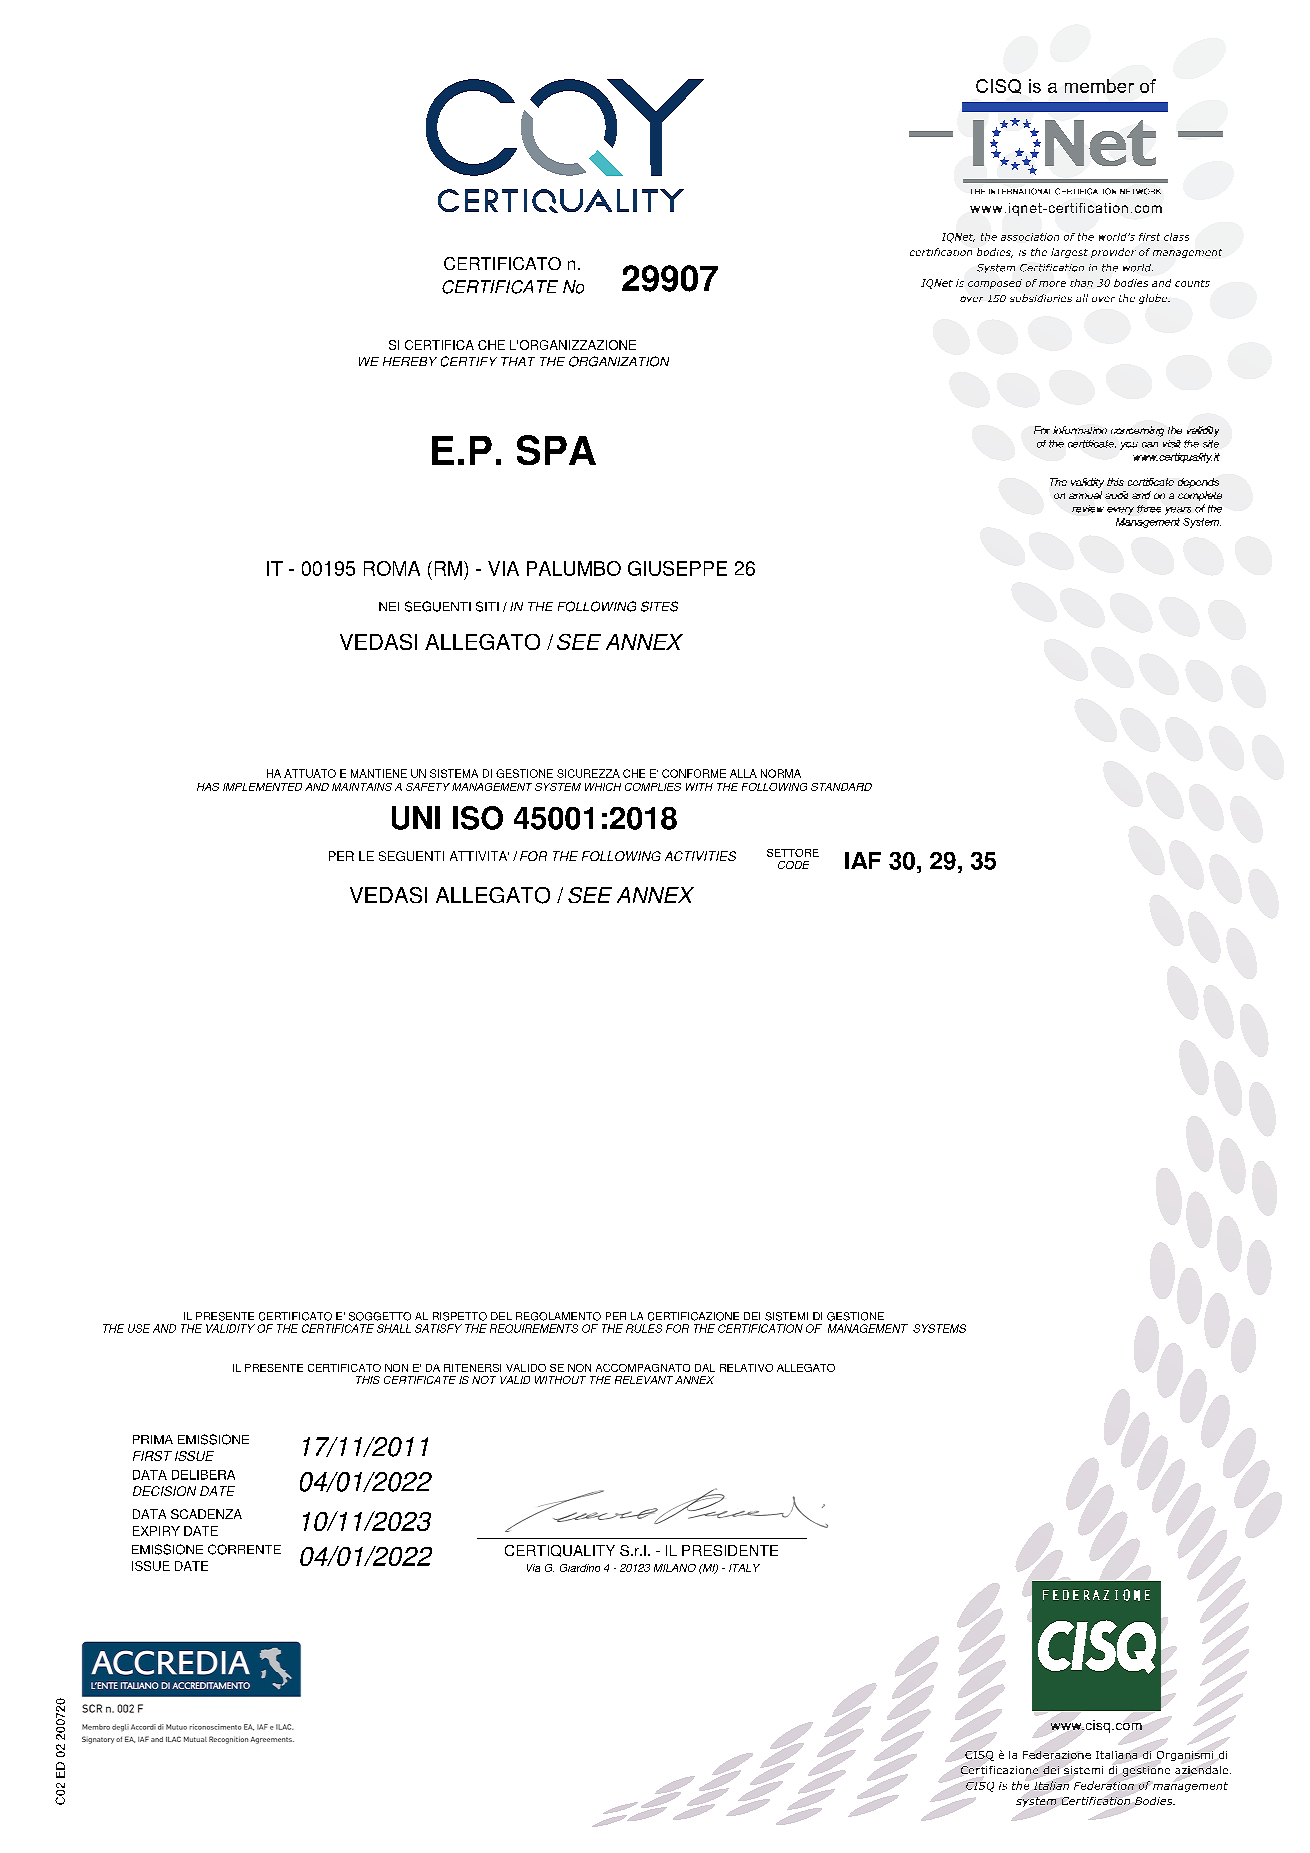 The width and height of the page is (1310, 1853). I want to click on SISTEMA, so click(454, 773).
